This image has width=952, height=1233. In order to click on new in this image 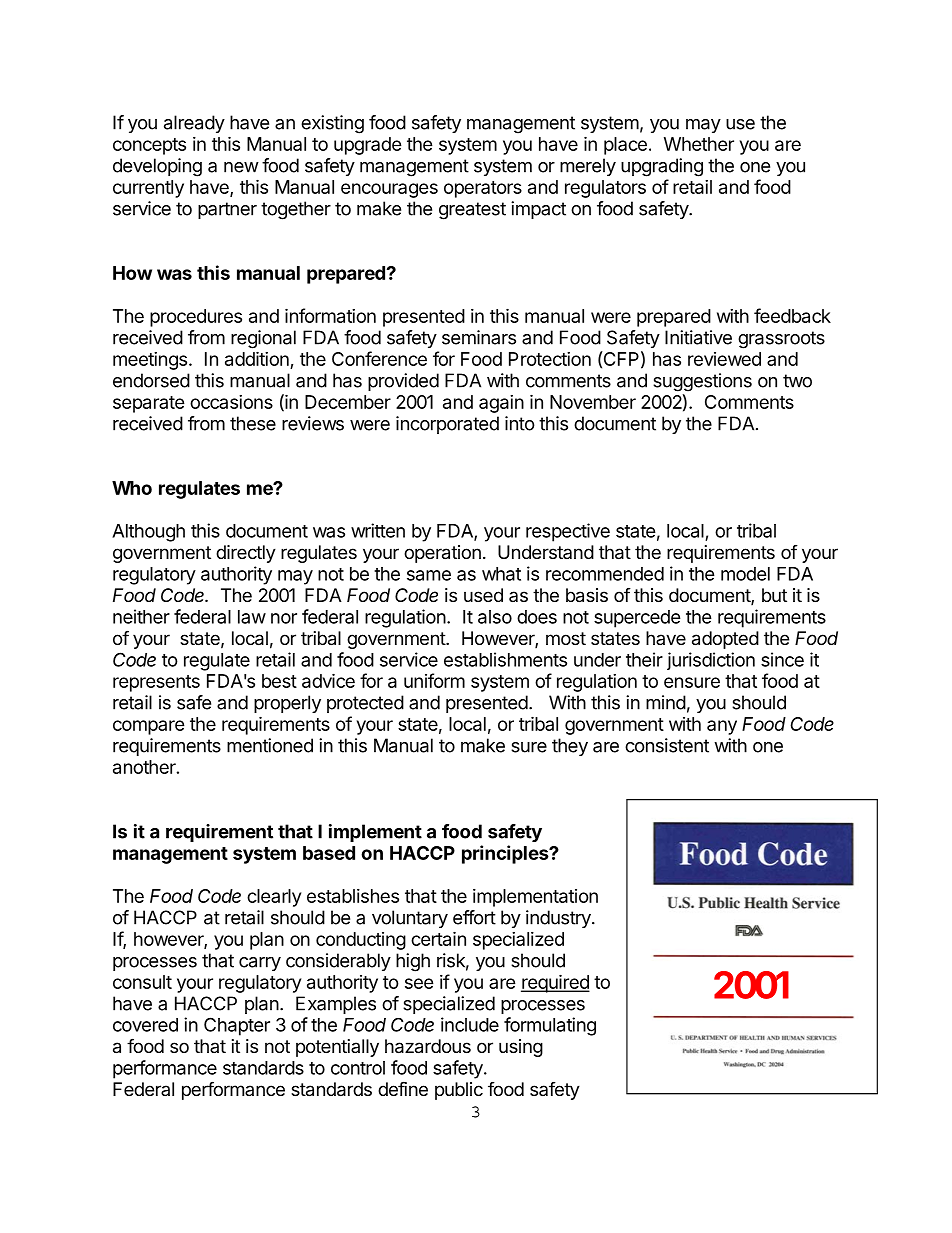, I will do `click(241, 167)`.
